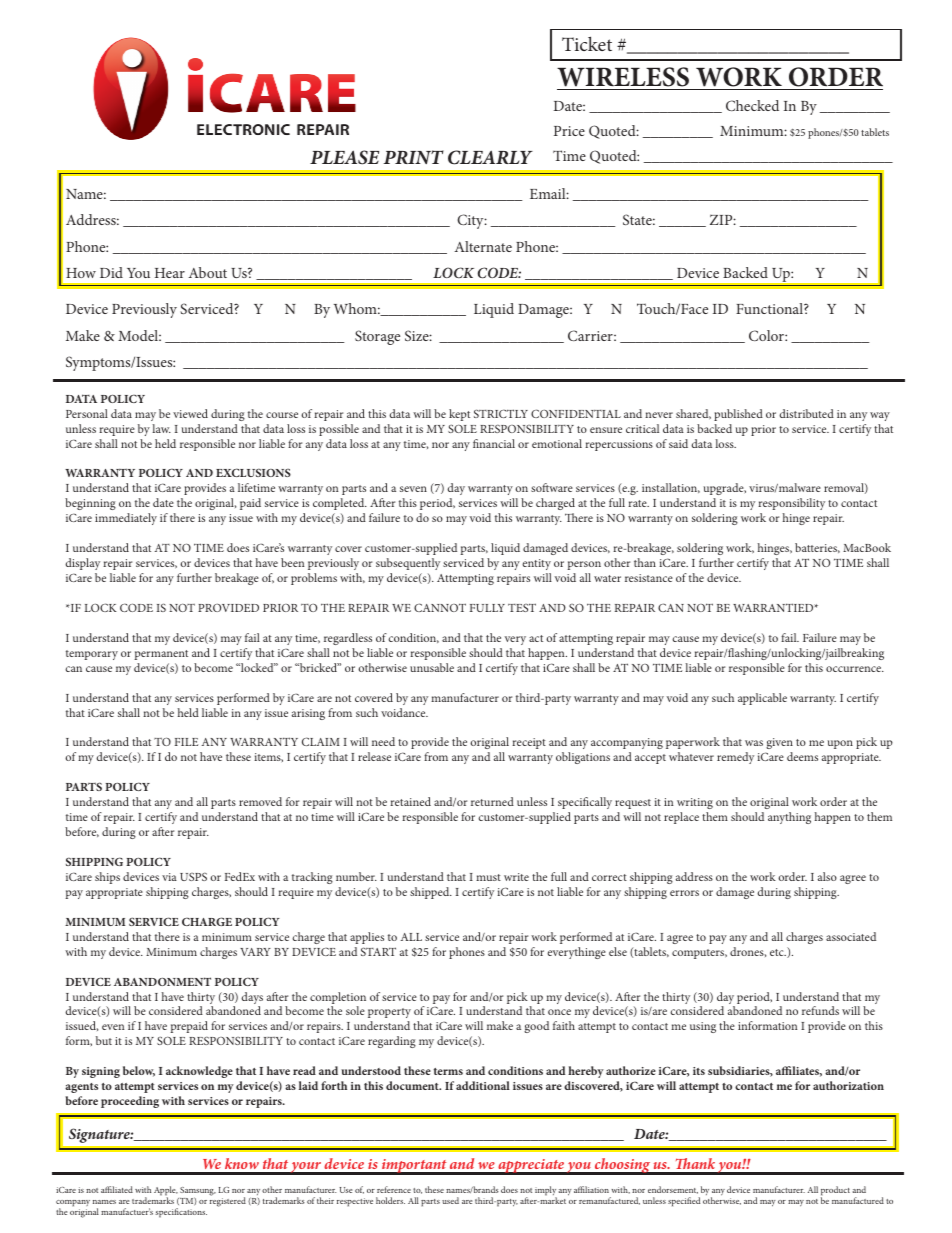 This page has width=952, height=1233. I want to click on anything, so click(789, 818).
